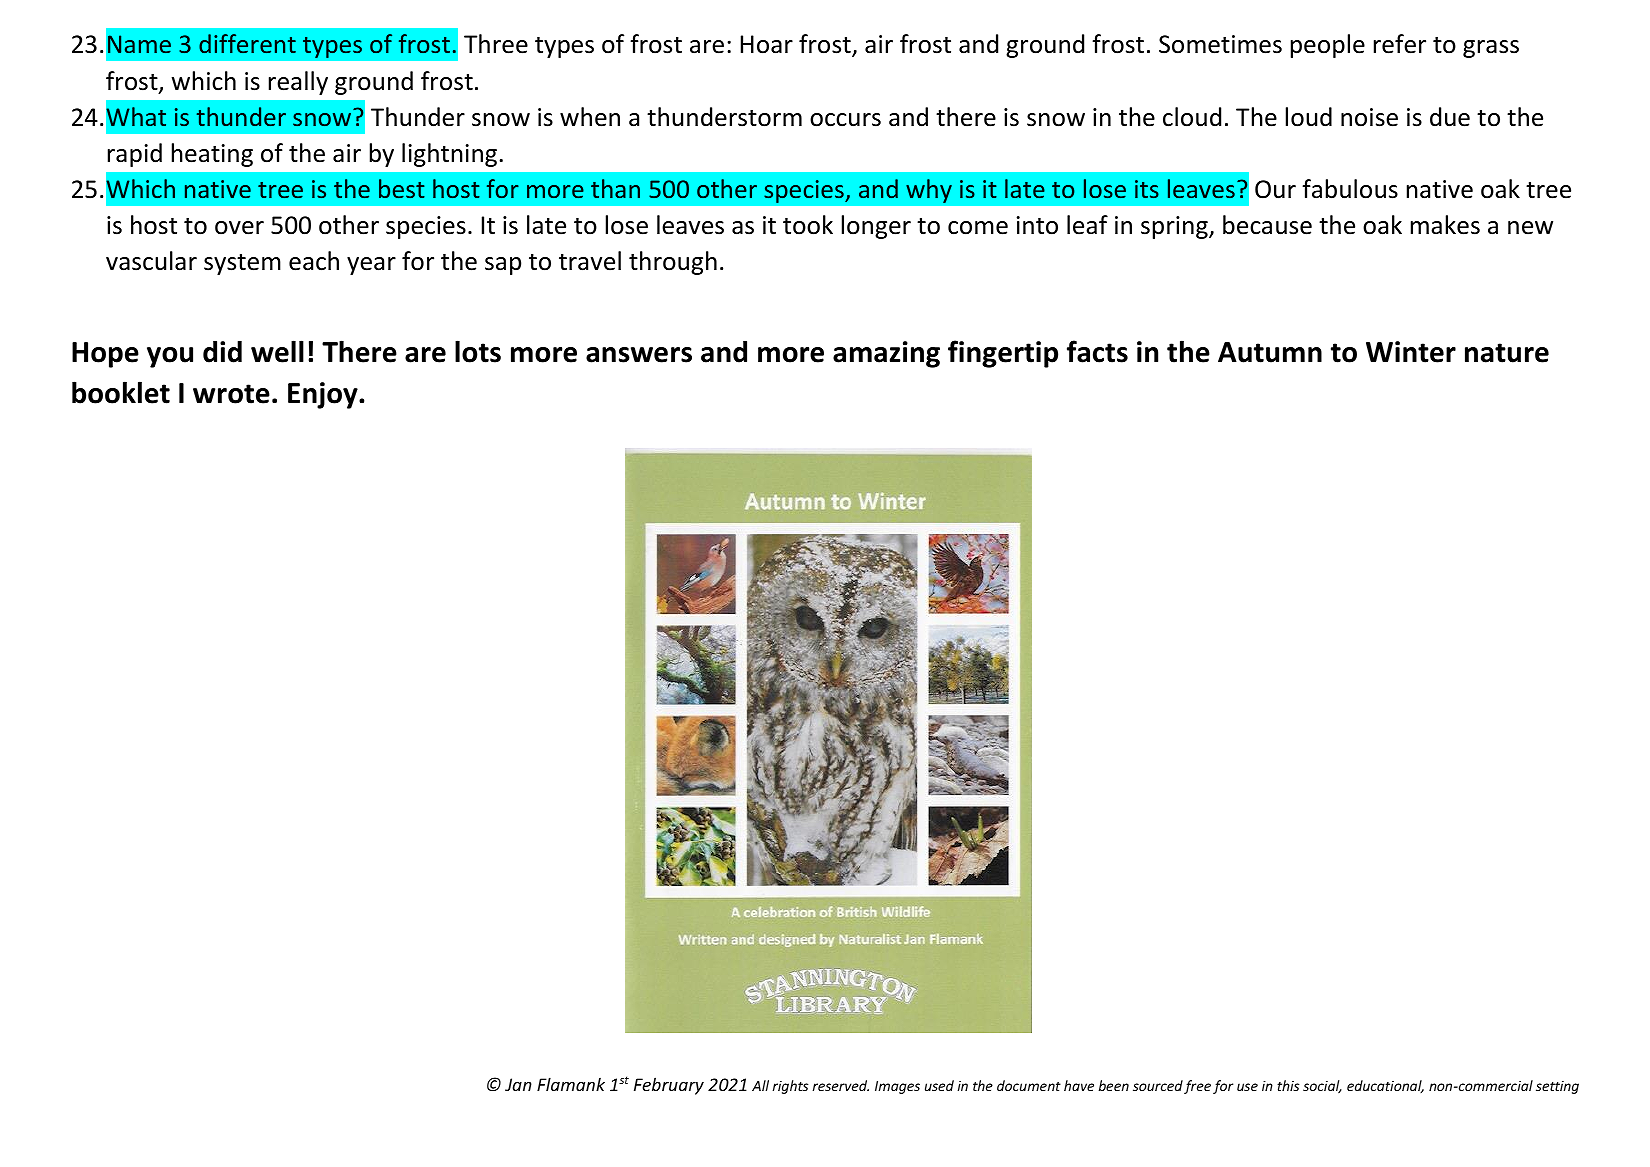 Image resolution: width=1650 pixels, height=1167 pixels. I want to click on refer, so click(1400, 44).
